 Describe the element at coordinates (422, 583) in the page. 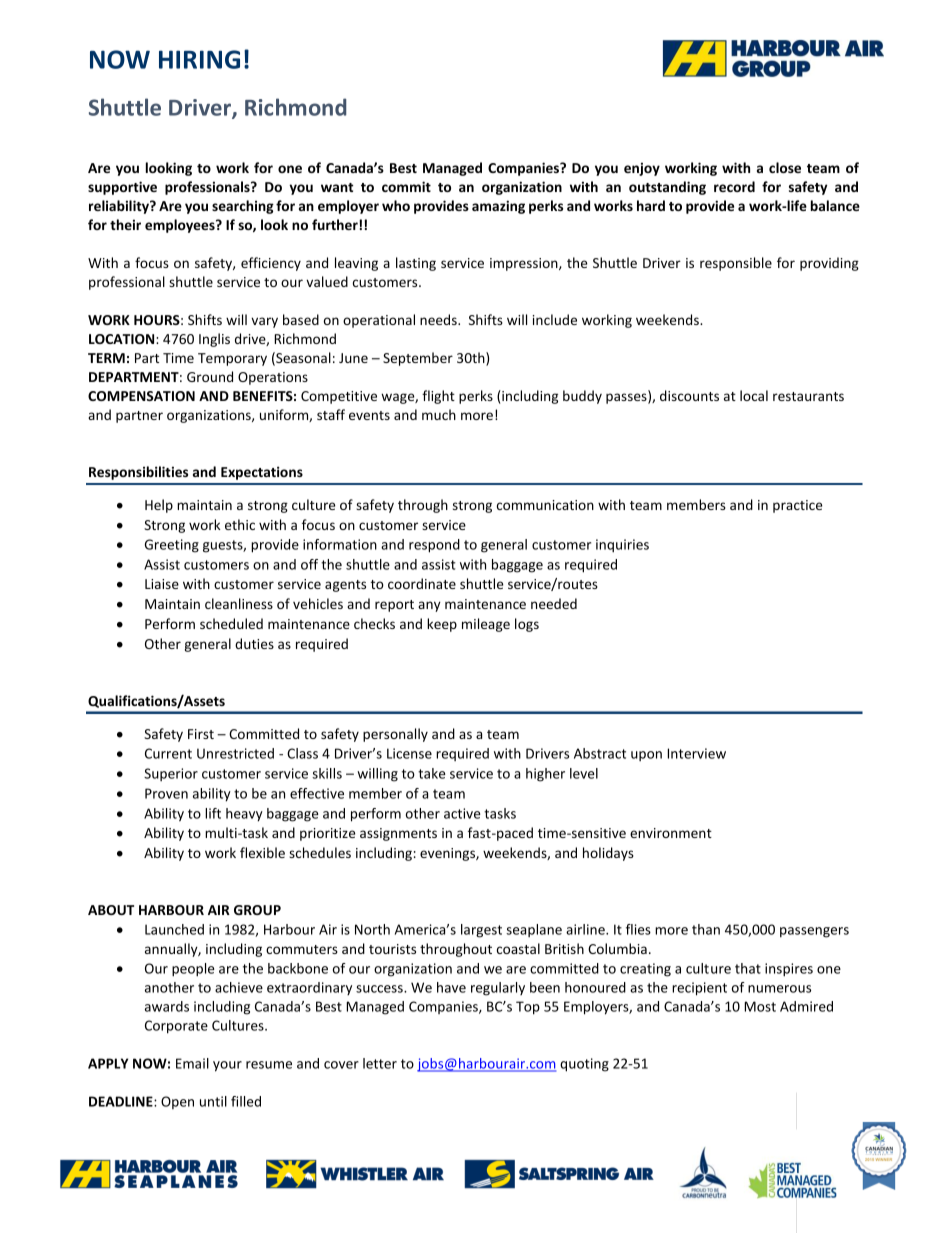

I see `coordinate` at that location.
